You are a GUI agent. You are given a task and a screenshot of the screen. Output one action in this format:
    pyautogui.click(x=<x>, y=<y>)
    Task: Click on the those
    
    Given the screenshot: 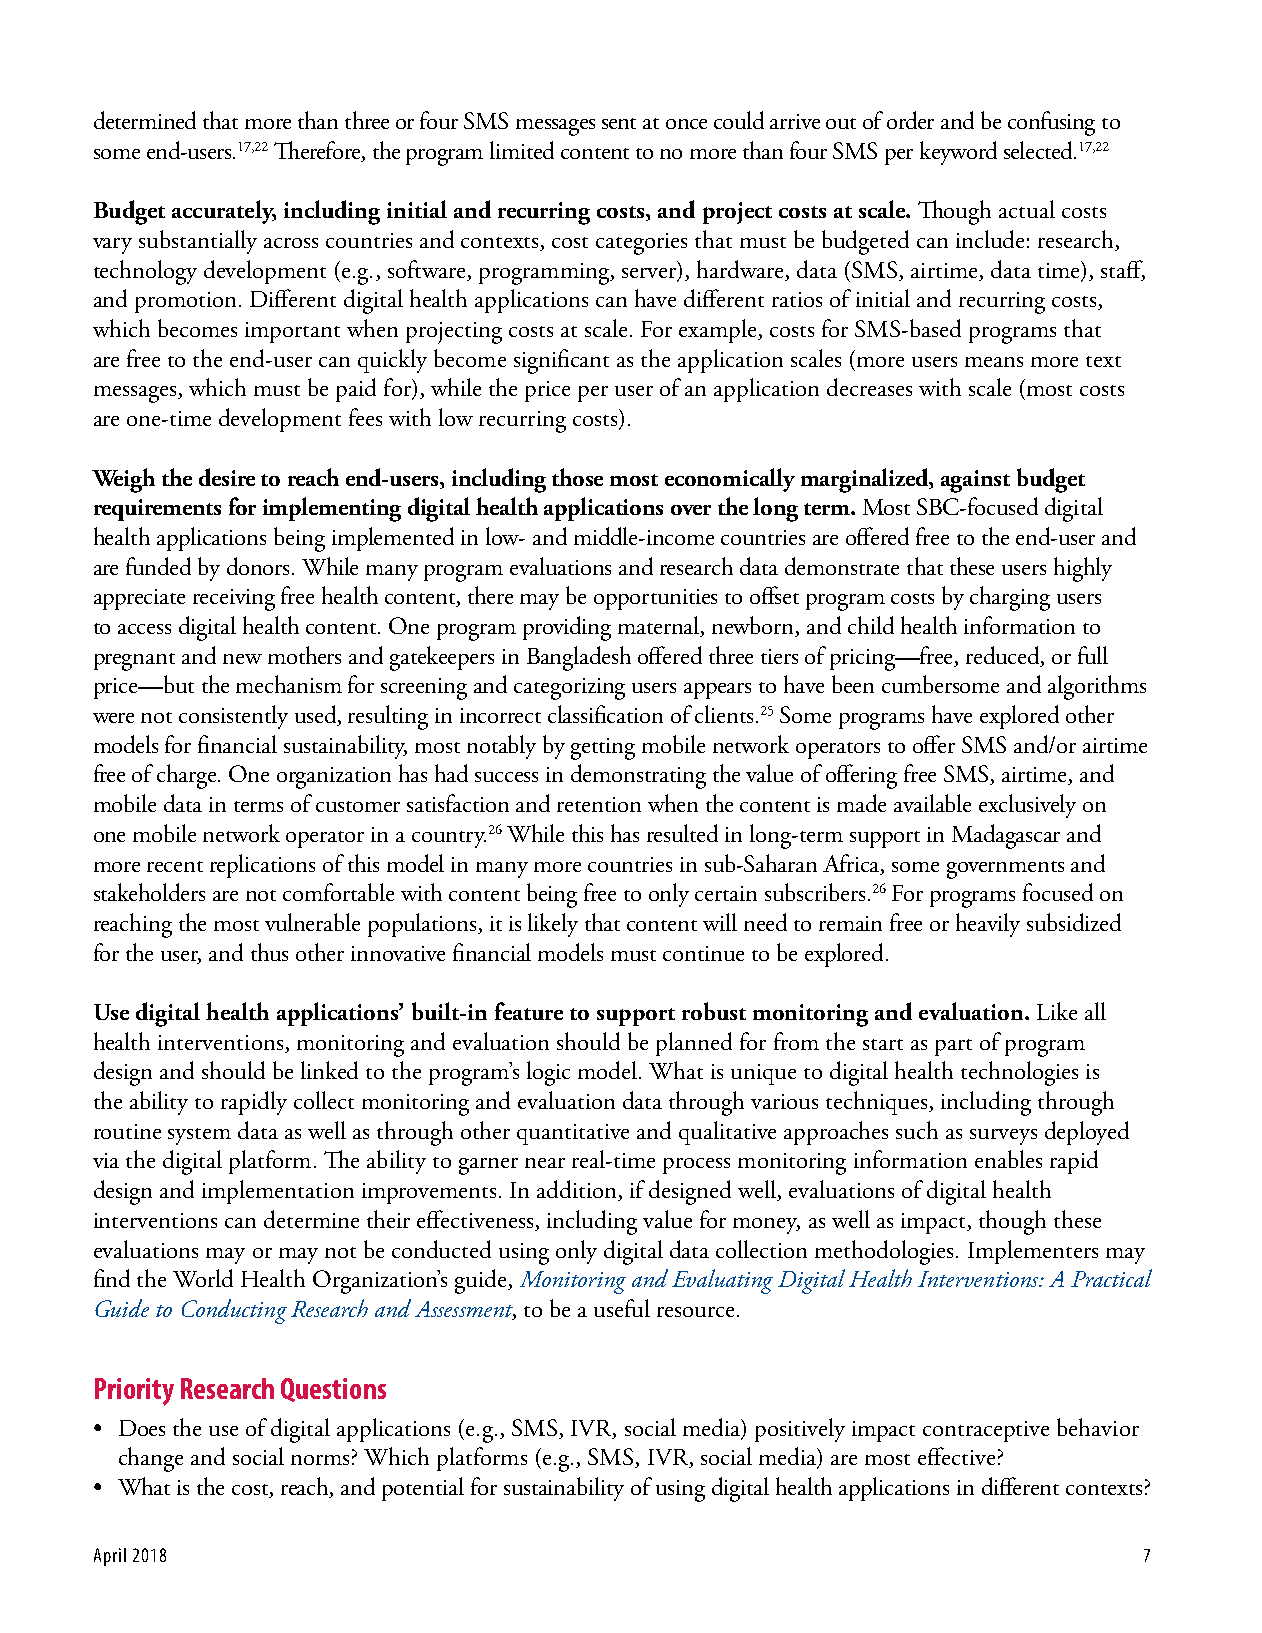 What is the action you would take?
    pyautogui.click(x=577, y=477)
